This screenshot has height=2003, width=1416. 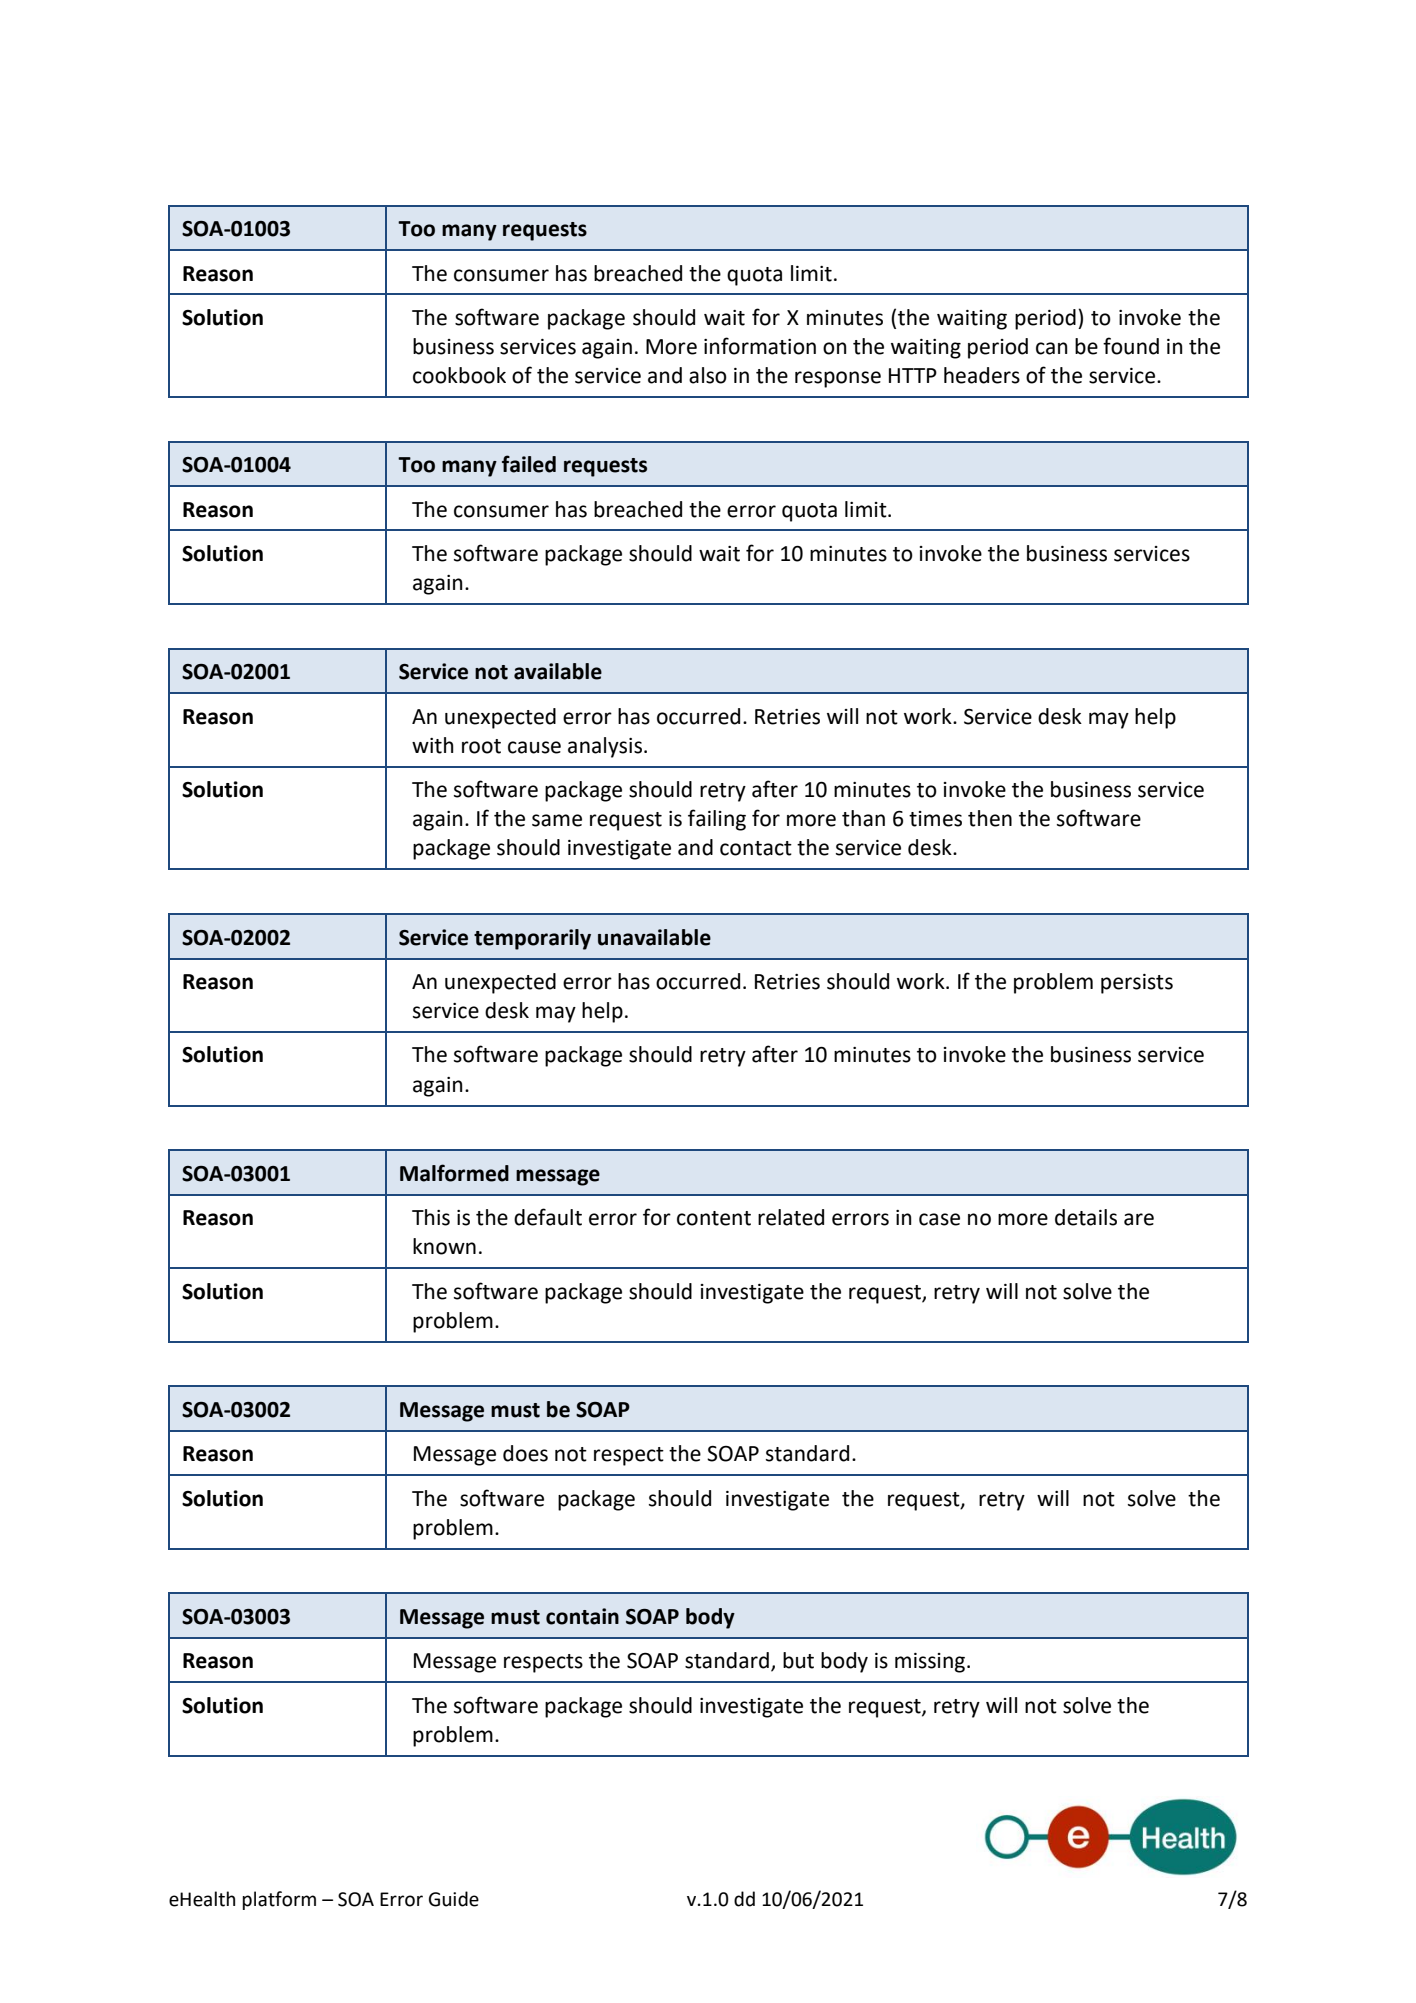 I want to click on content, so click(x=714, y=1218).
